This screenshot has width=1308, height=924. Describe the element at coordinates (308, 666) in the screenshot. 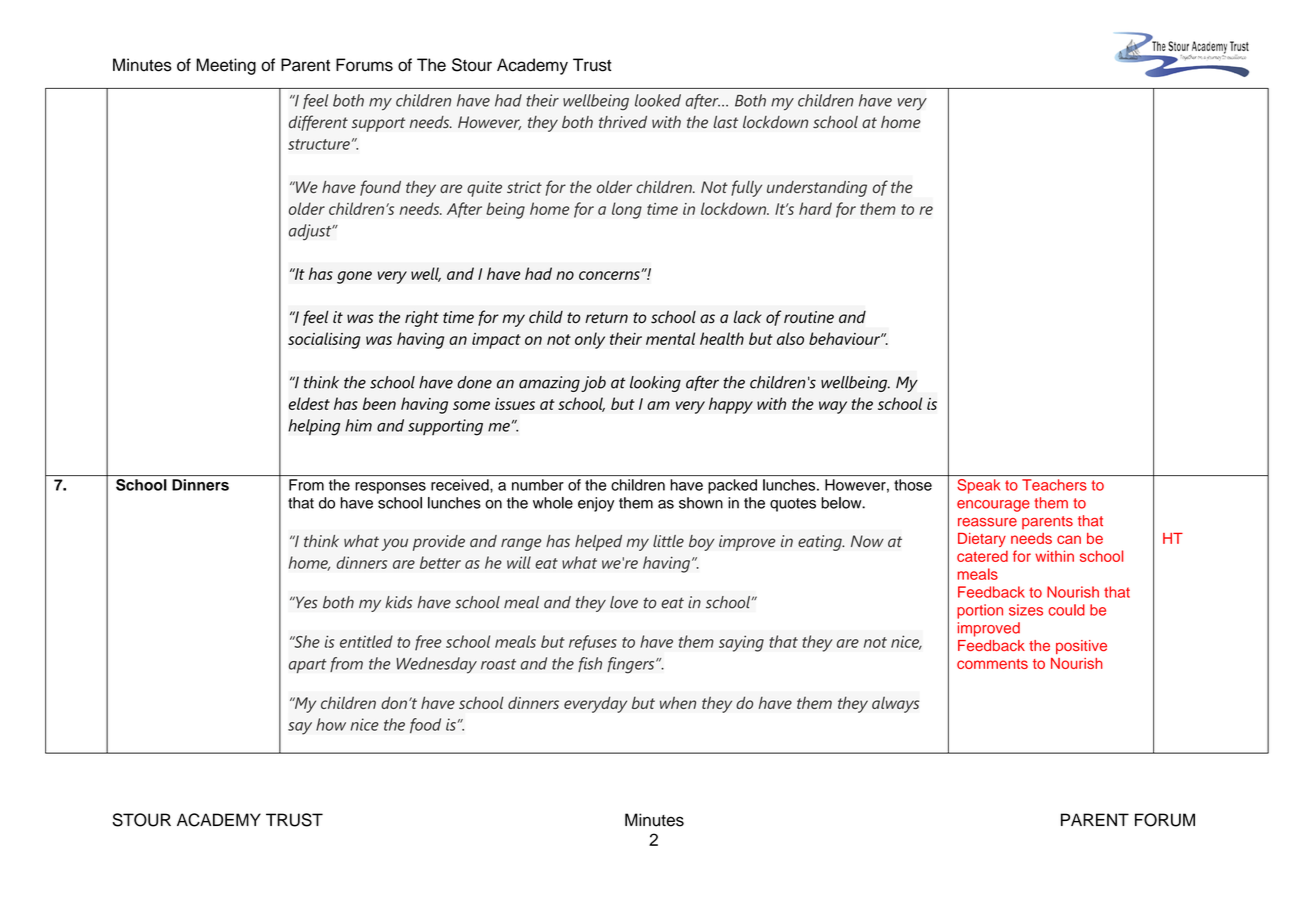

I see `apart` at that location.
